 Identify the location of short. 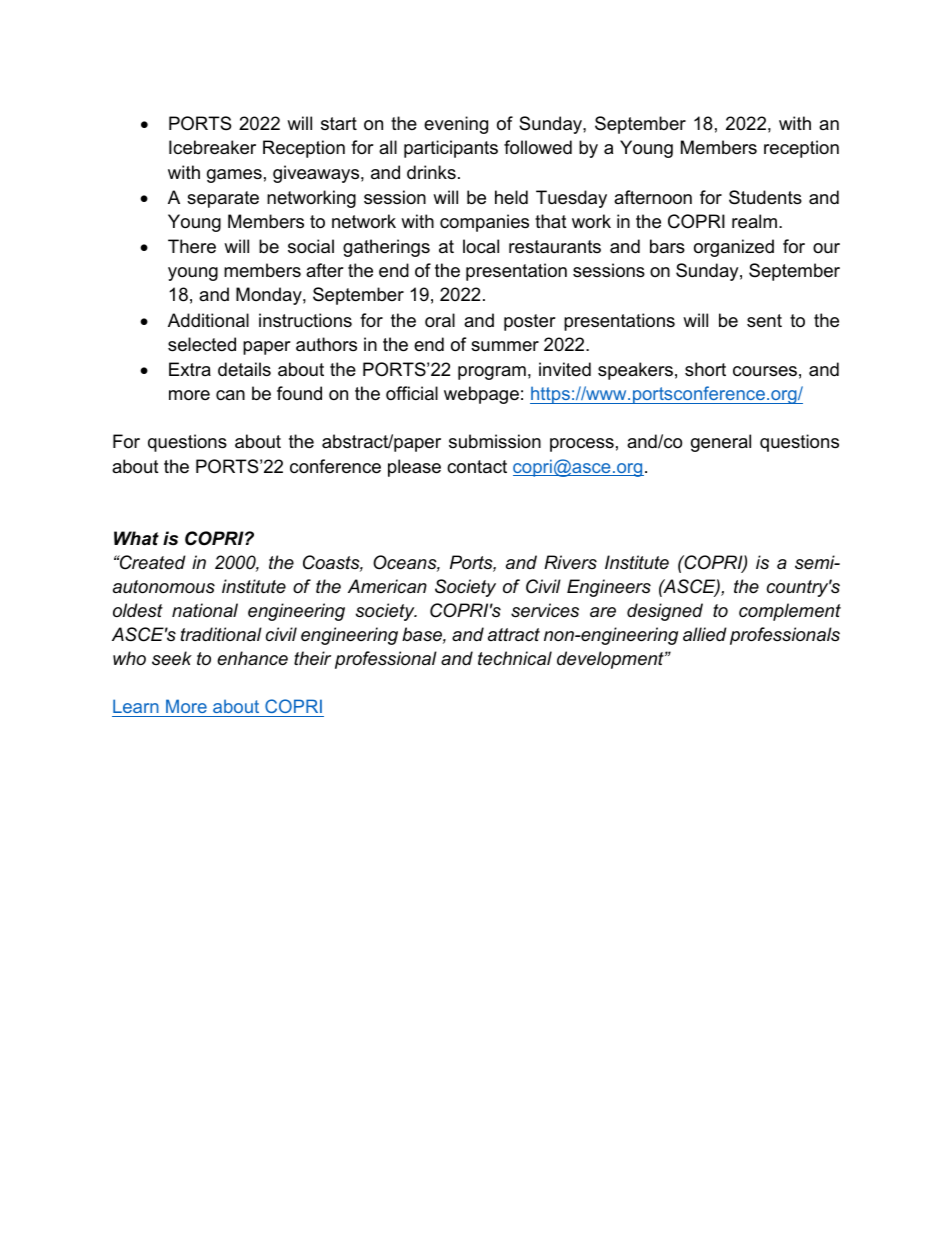
(705, 369).
